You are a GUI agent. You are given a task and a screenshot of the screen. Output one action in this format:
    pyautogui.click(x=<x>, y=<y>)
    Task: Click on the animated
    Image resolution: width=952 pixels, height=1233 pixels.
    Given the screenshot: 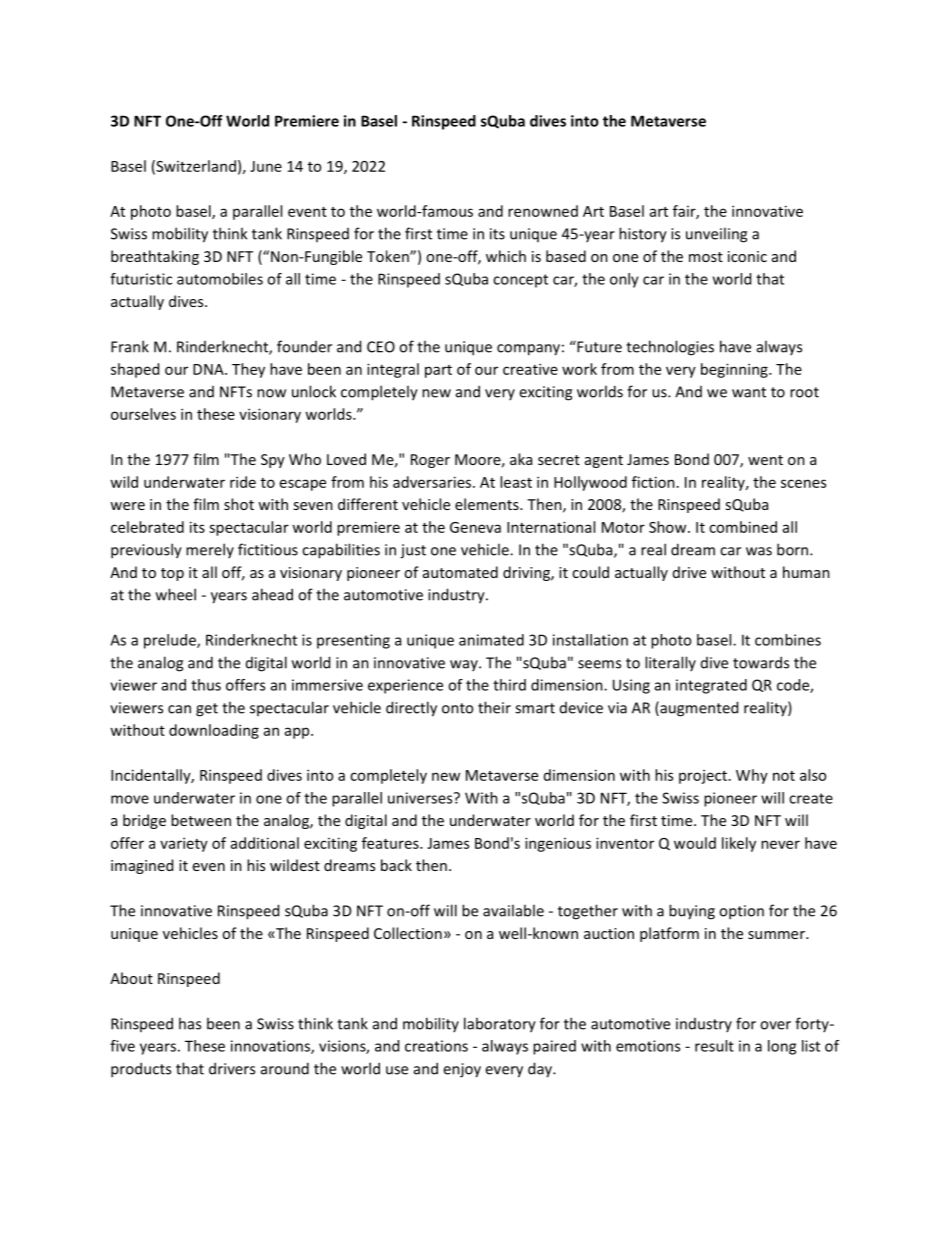 What is the action you would take?
    pyautogui.click(x=491, y=640)
